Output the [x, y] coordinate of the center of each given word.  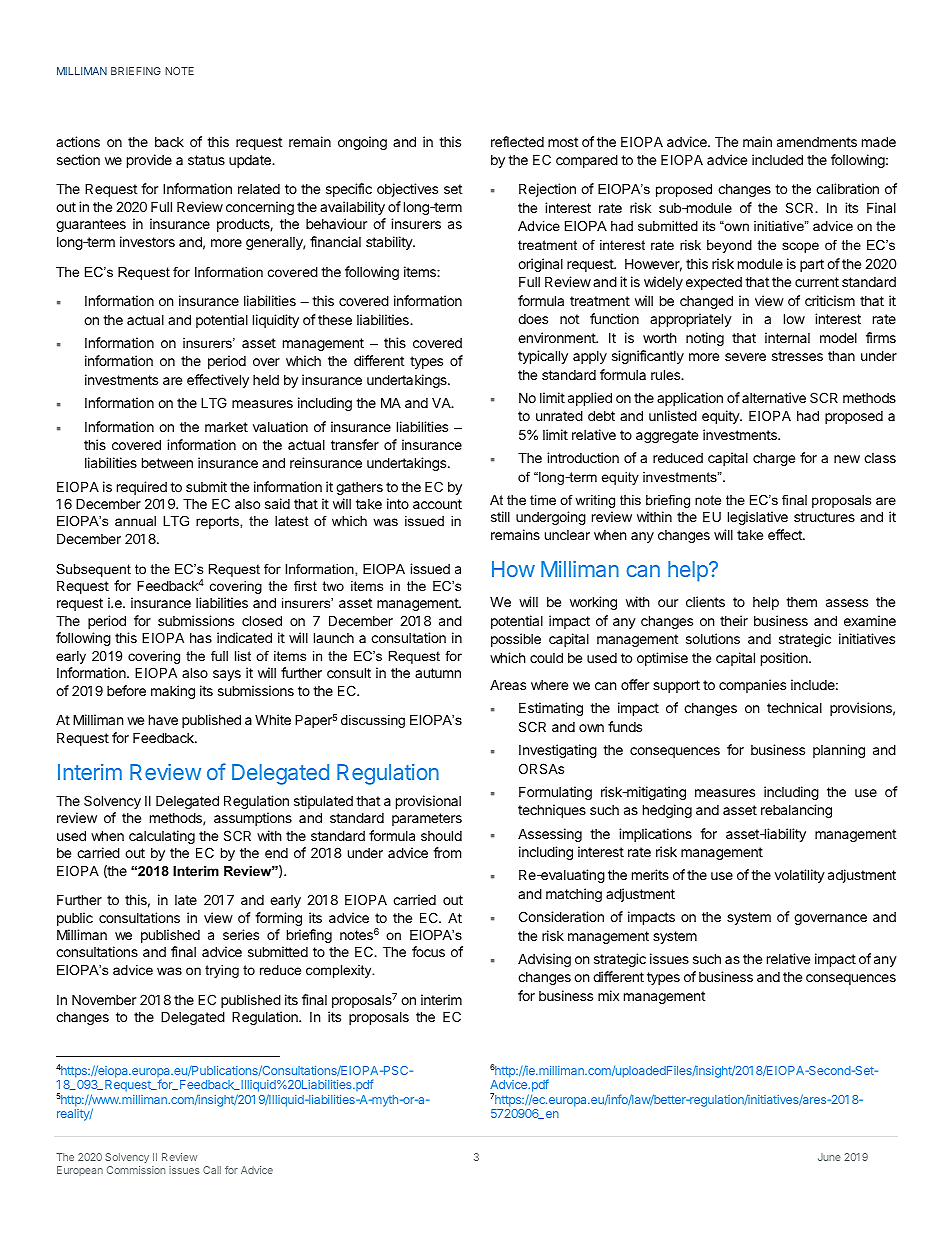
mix [608, 995]
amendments [817, 142]
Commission [136, 1170]
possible [516, 640]
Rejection [547, 190]
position [785, 659]
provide [149, 161]
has [201, 638]
